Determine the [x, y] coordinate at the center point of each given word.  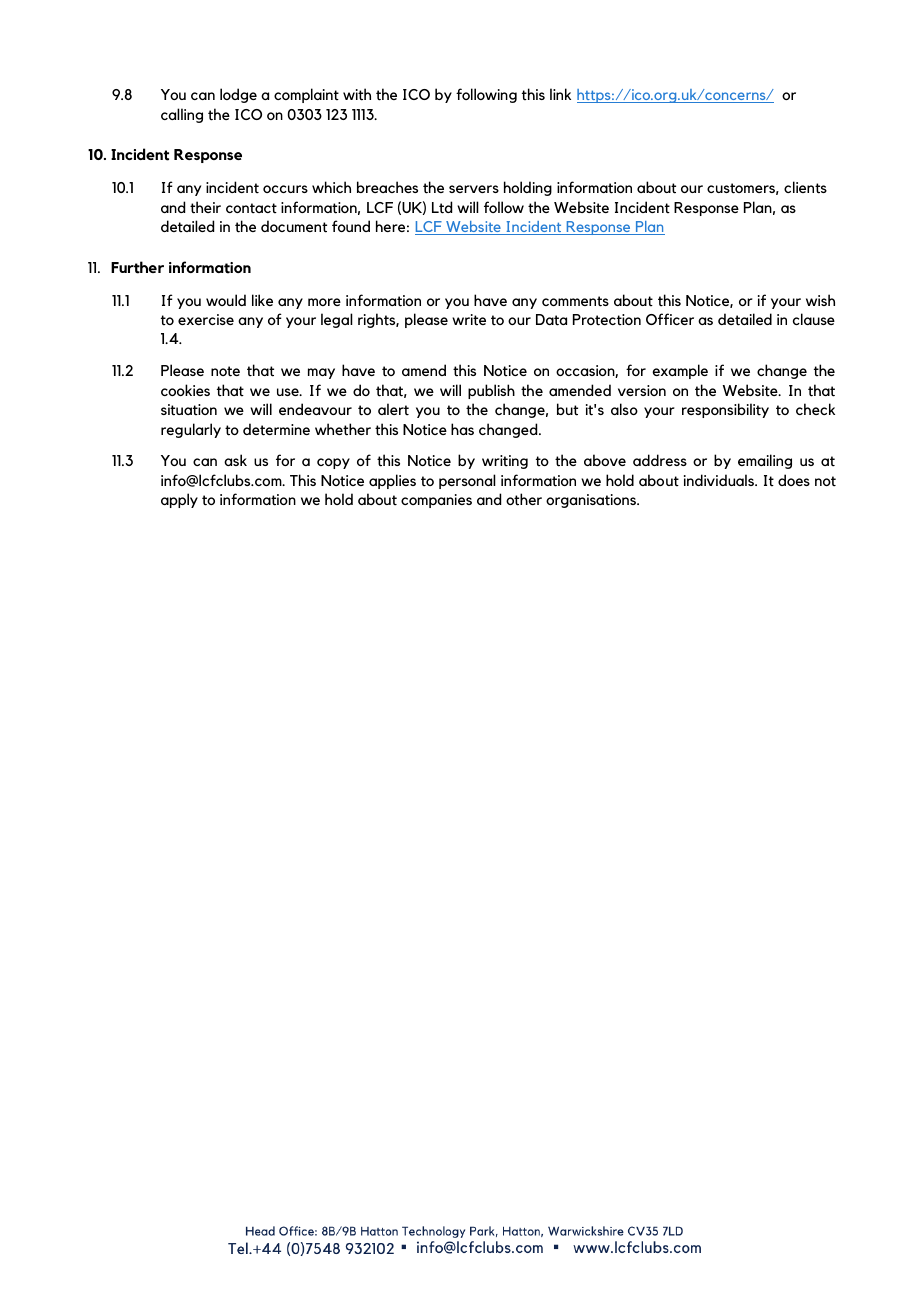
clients [805, 187]
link [560, 94]
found [351, 226]
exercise [206, 319]
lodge [238, 95]
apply [179, 500]
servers [474, 189]
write [469, 320]
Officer [670, 319]
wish [820, 300]
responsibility [725, 410]
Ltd [442, 207]
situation [189, 410]
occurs [285, 189]
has [462, 429]
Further [137, 267]
